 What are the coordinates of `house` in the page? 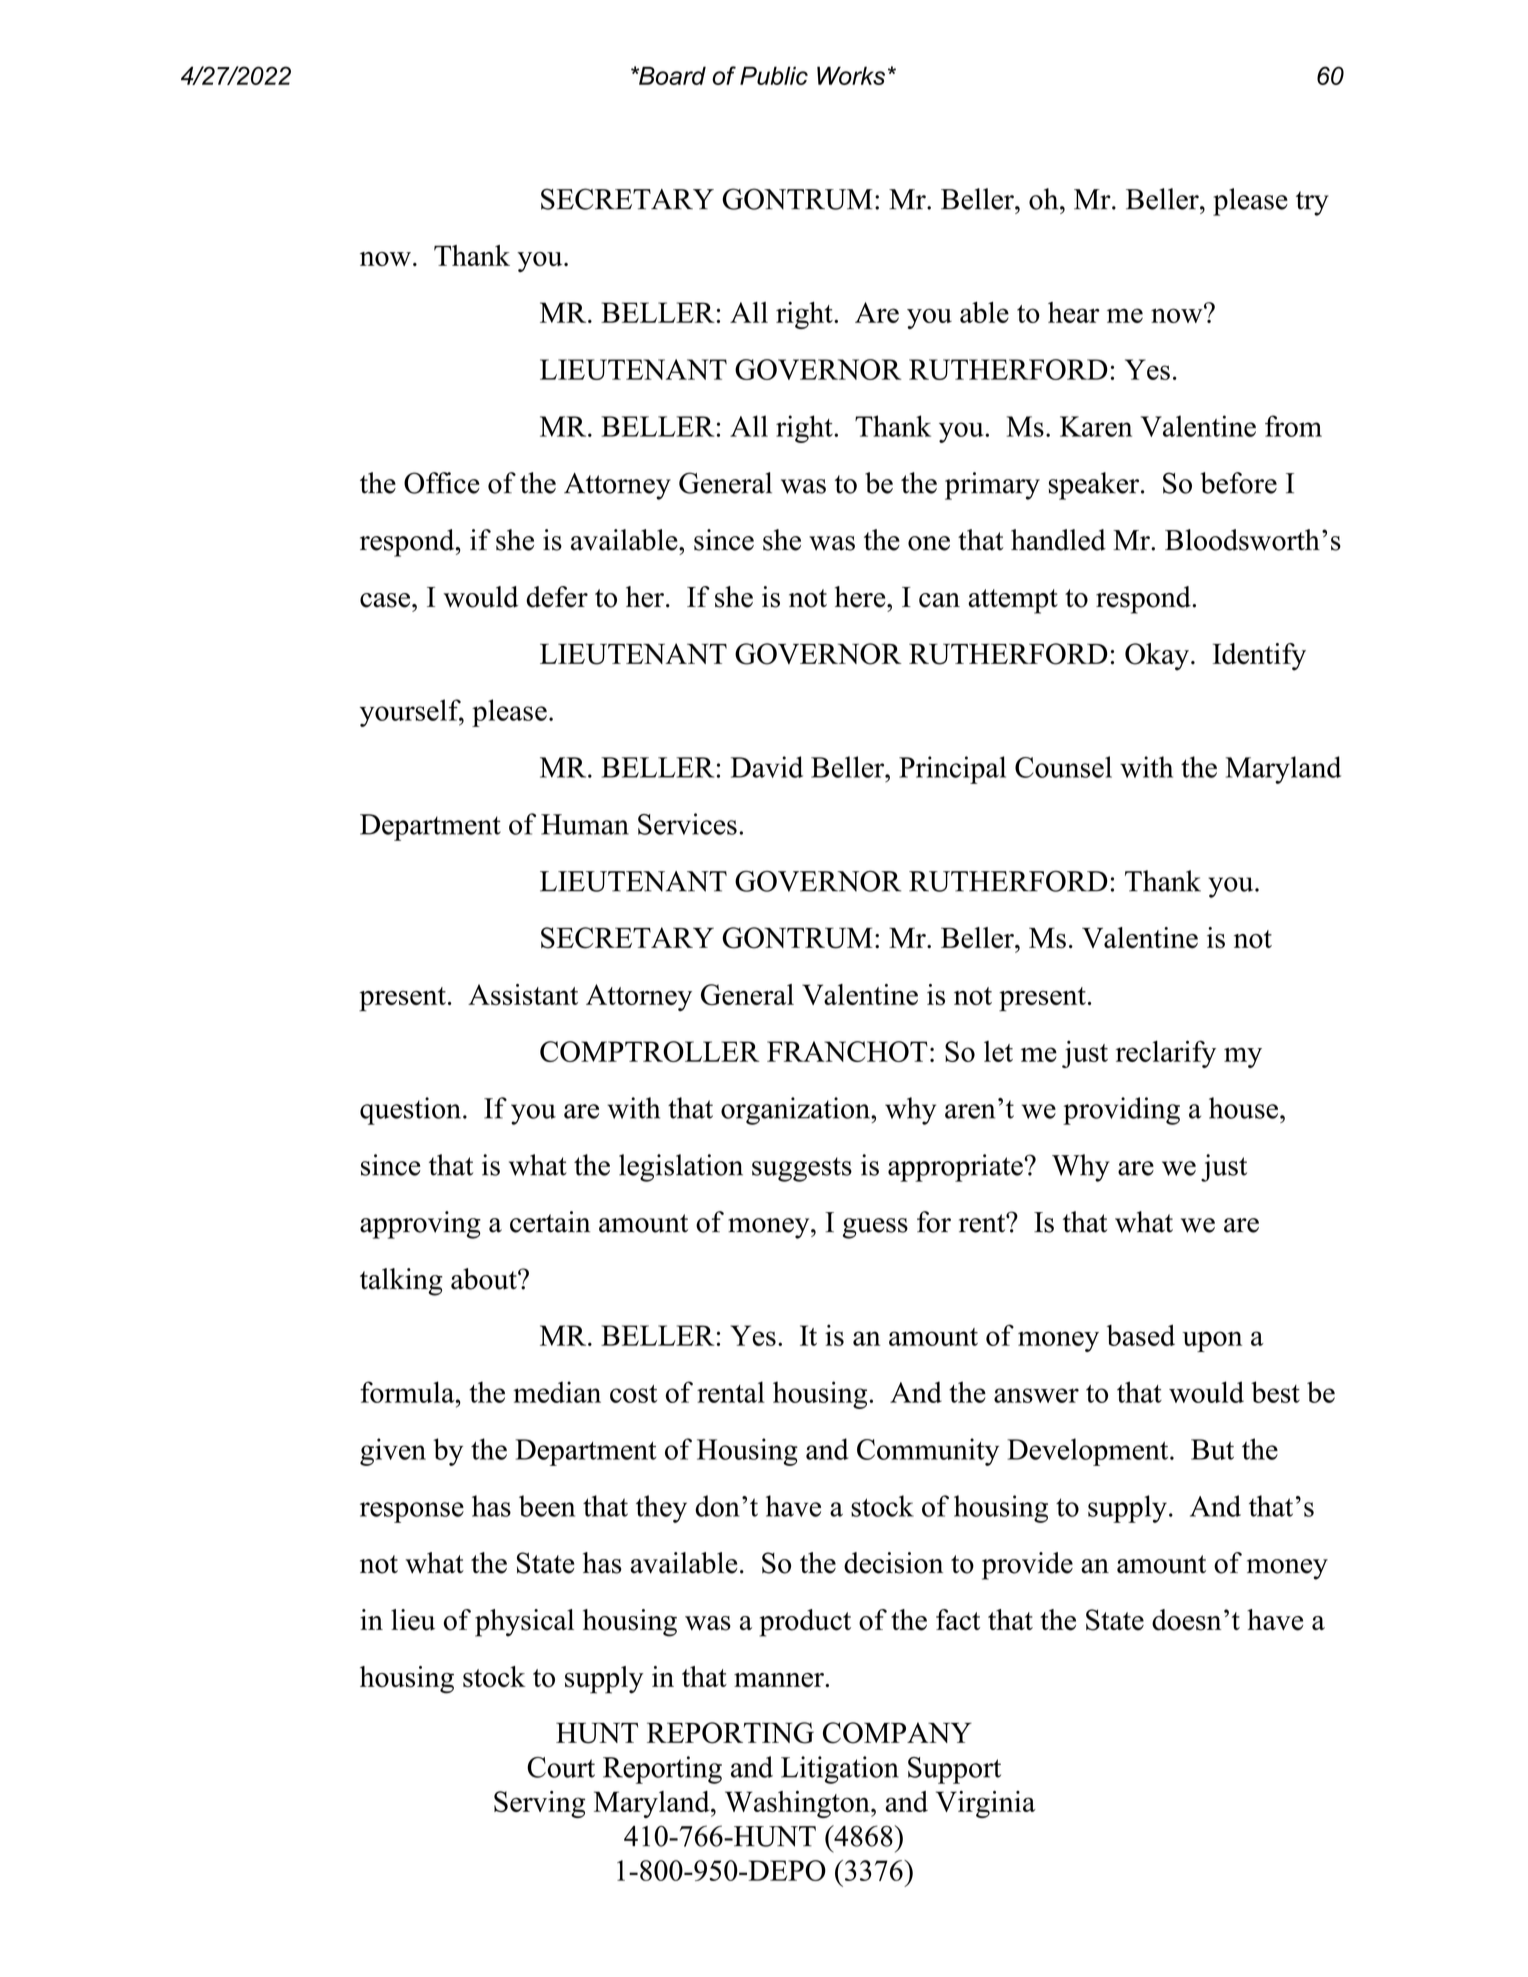 It's located at (1243, 1108).
